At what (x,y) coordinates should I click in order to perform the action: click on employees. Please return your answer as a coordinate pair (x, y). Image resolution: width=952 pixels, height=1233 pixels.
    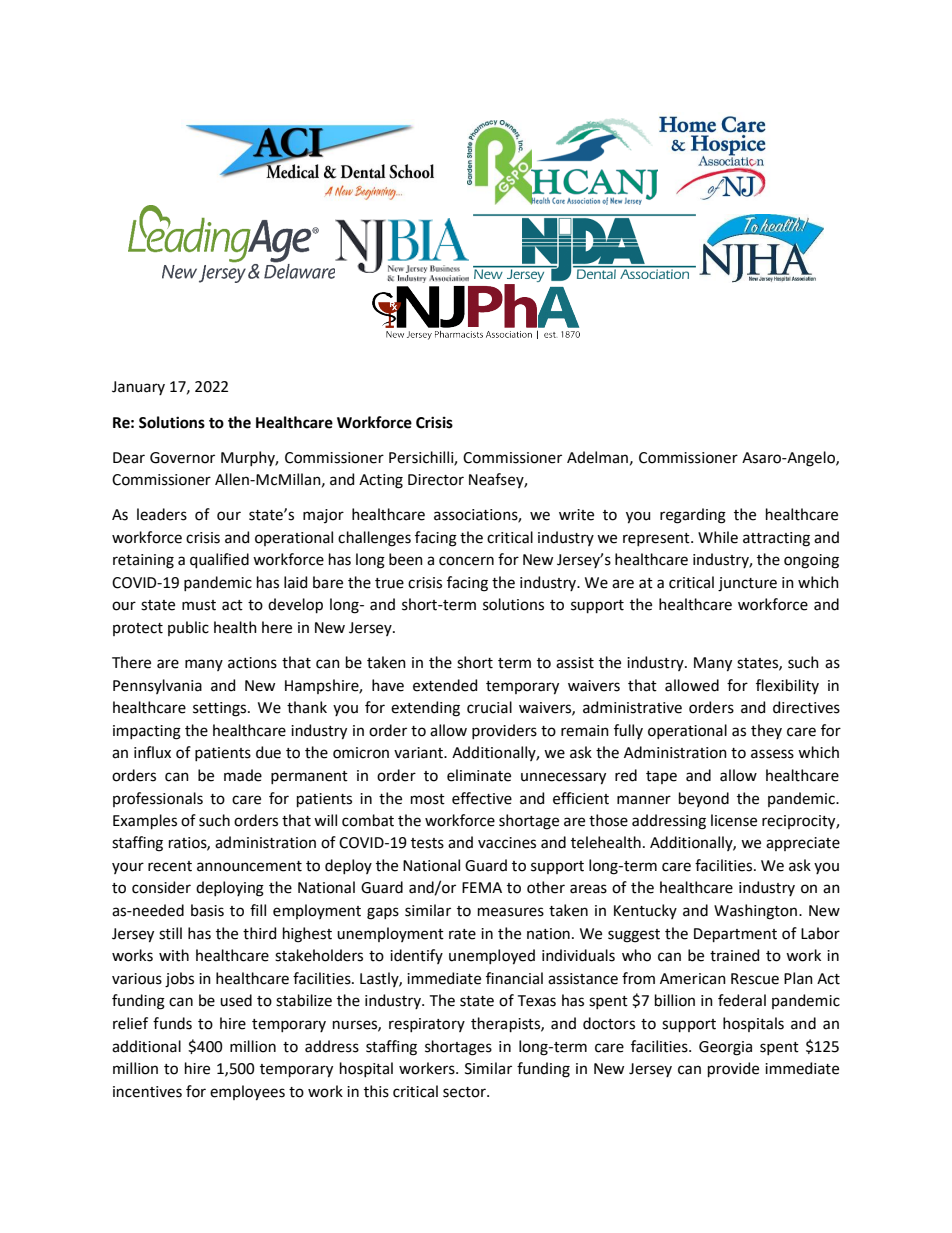
    Looking at the image, I should click on (247, 1093).
